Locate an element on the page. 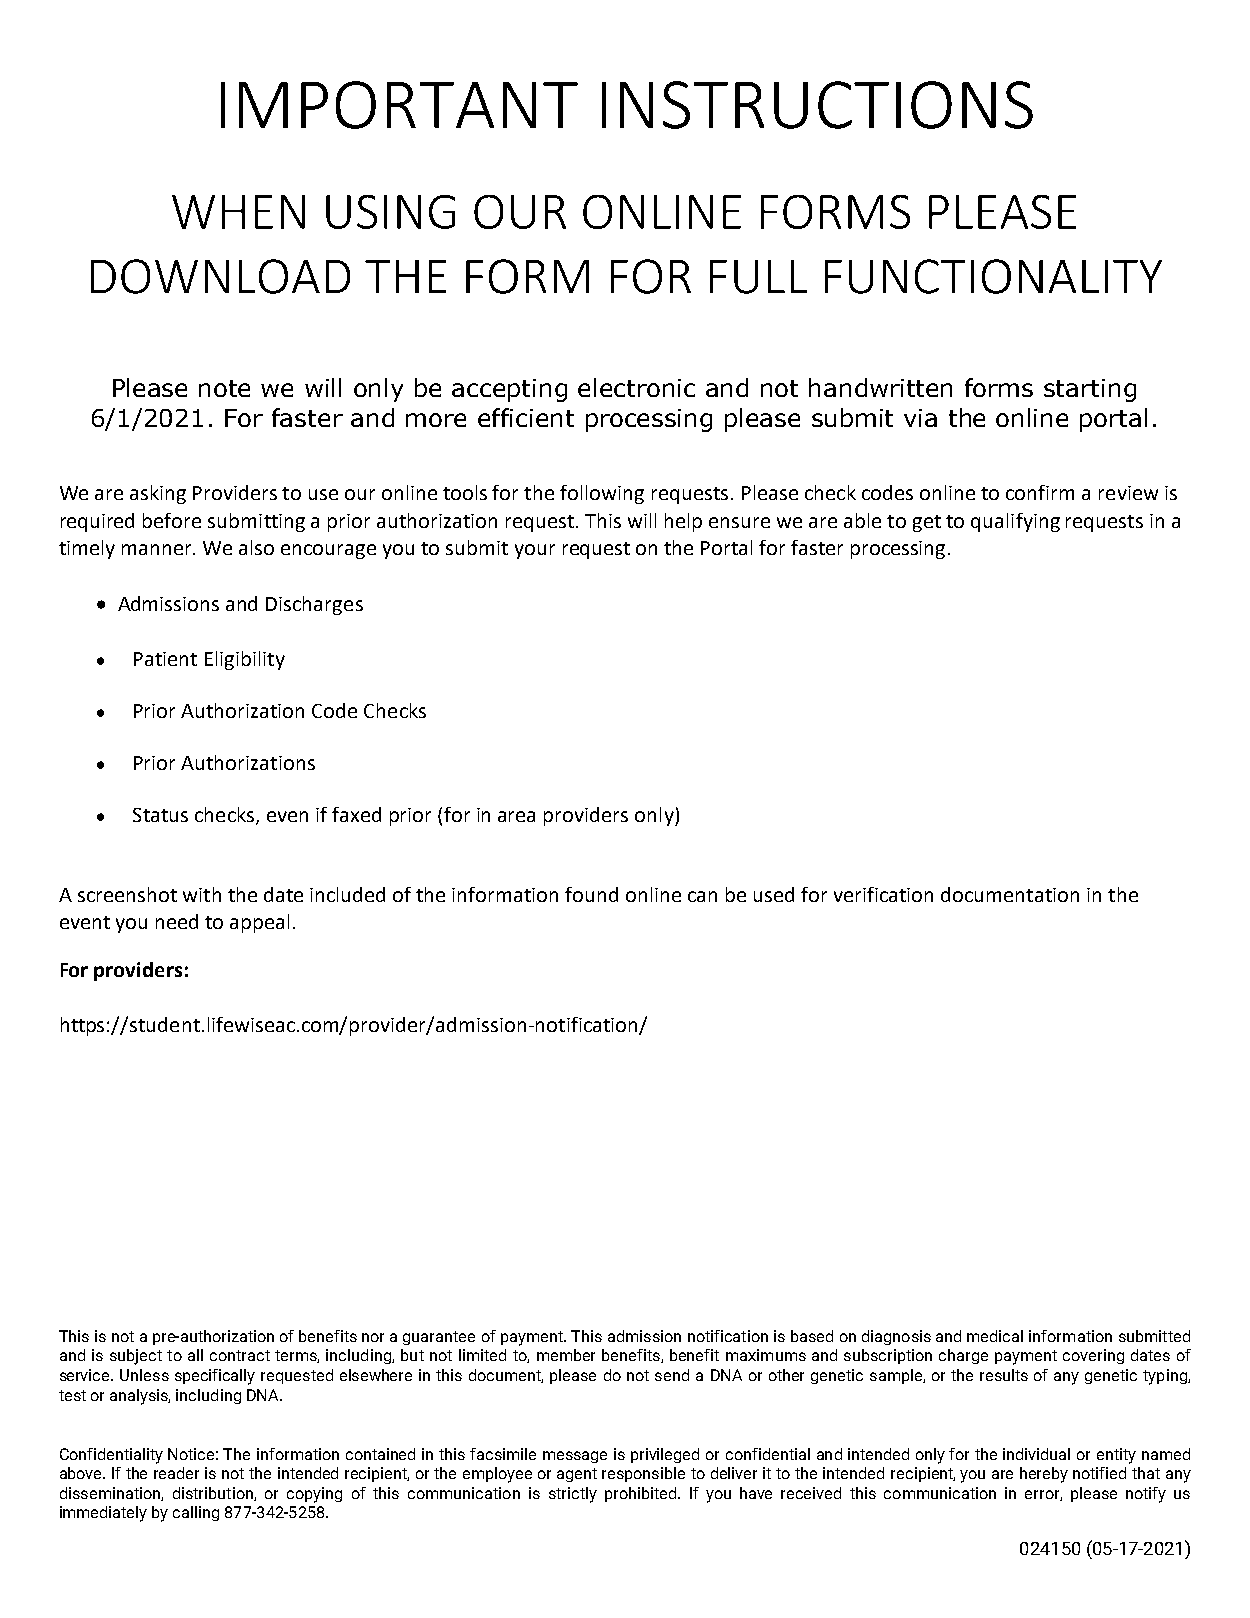  reader is located at coordinates (176, 1473).
